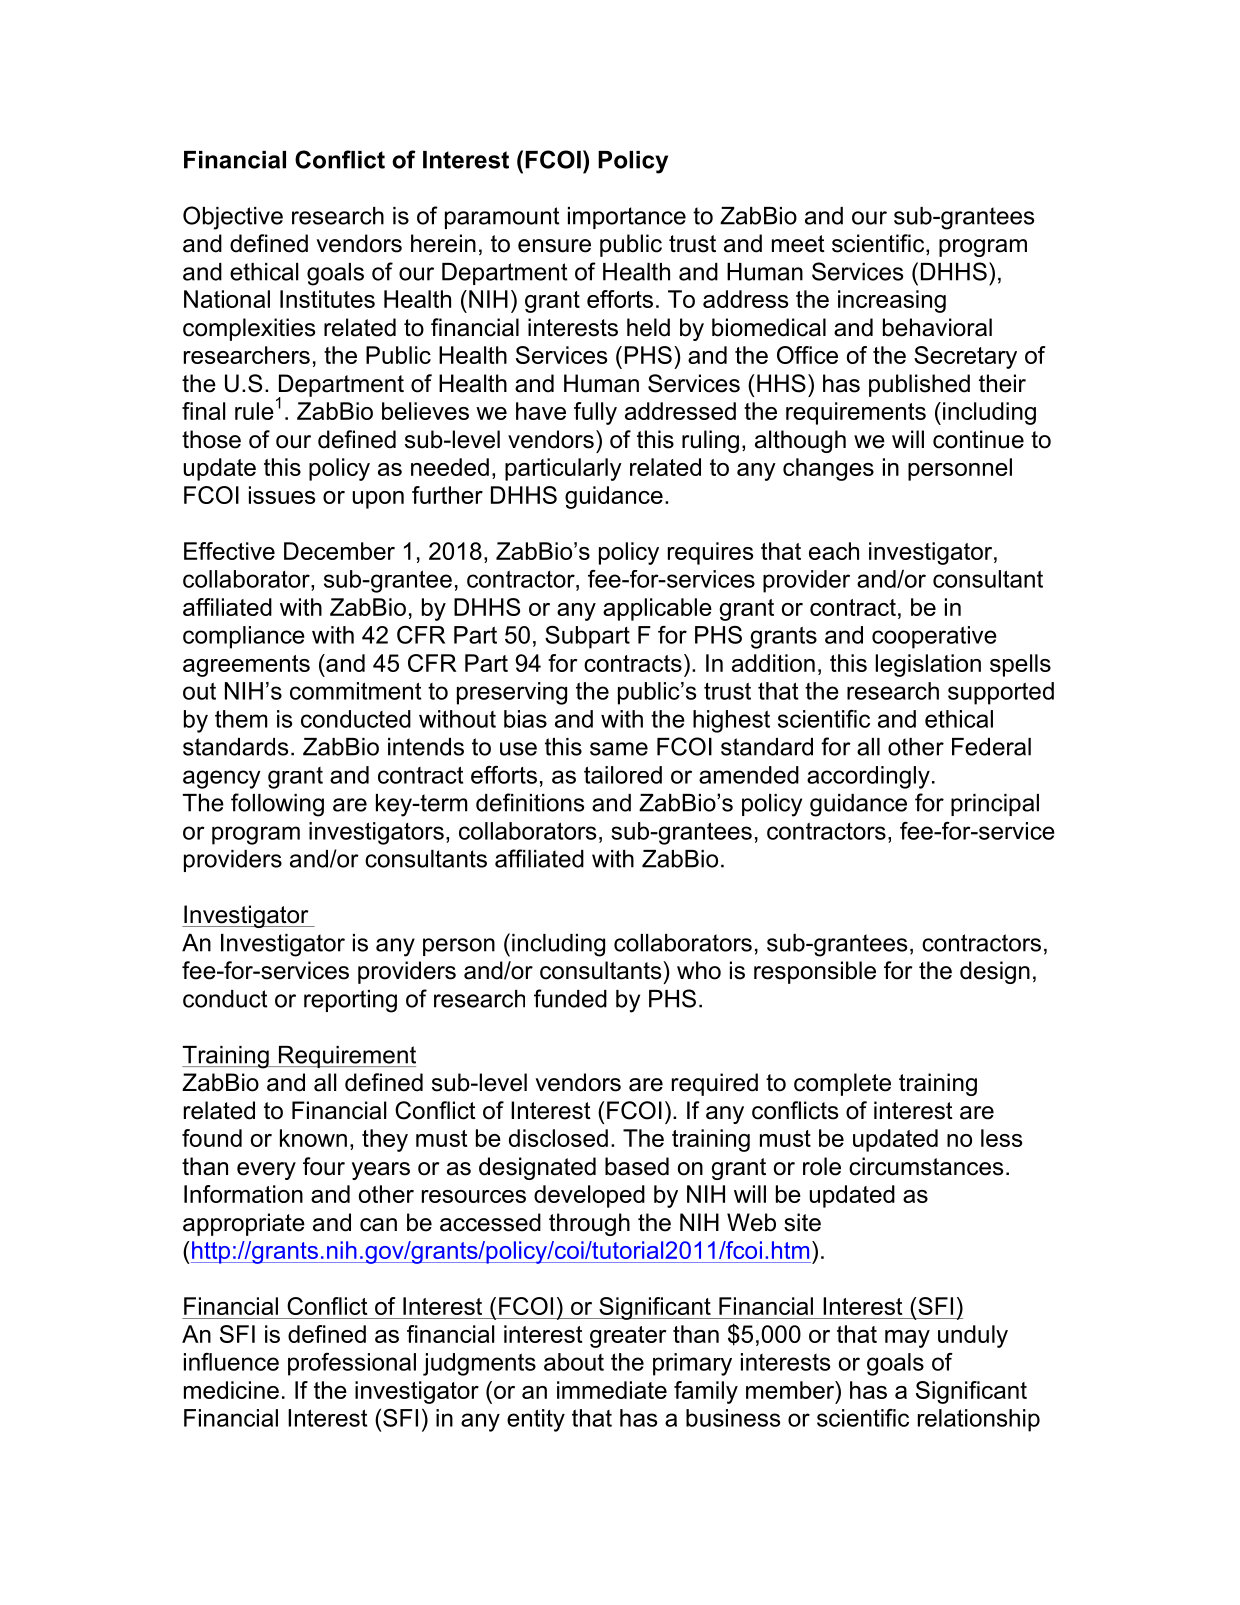  I want to click on professional, so click(352, 1364).
